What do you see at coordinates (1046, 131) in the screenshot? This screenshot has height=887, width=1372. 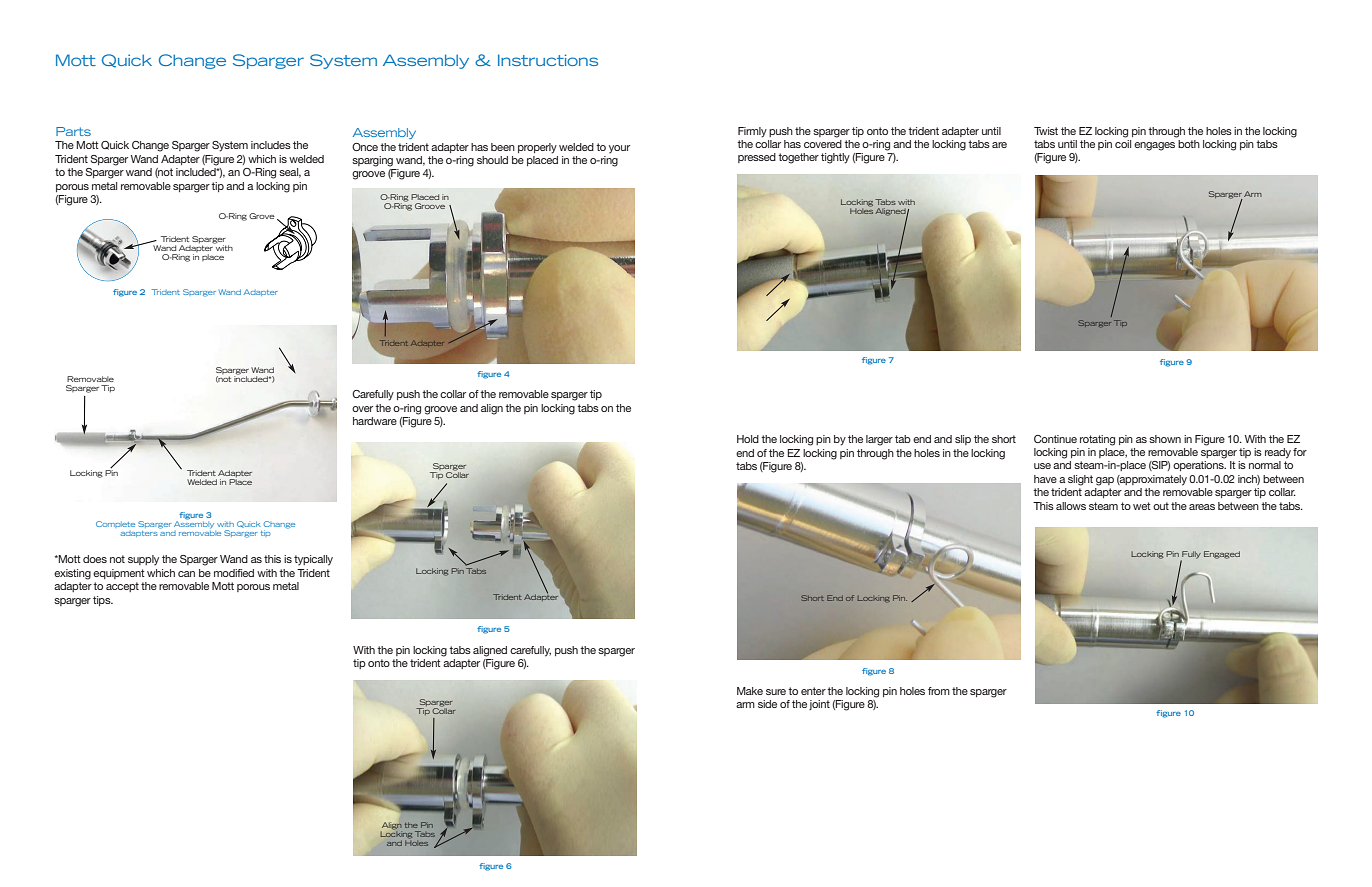 I see `Twist` at bounding box center [1046, 131].
